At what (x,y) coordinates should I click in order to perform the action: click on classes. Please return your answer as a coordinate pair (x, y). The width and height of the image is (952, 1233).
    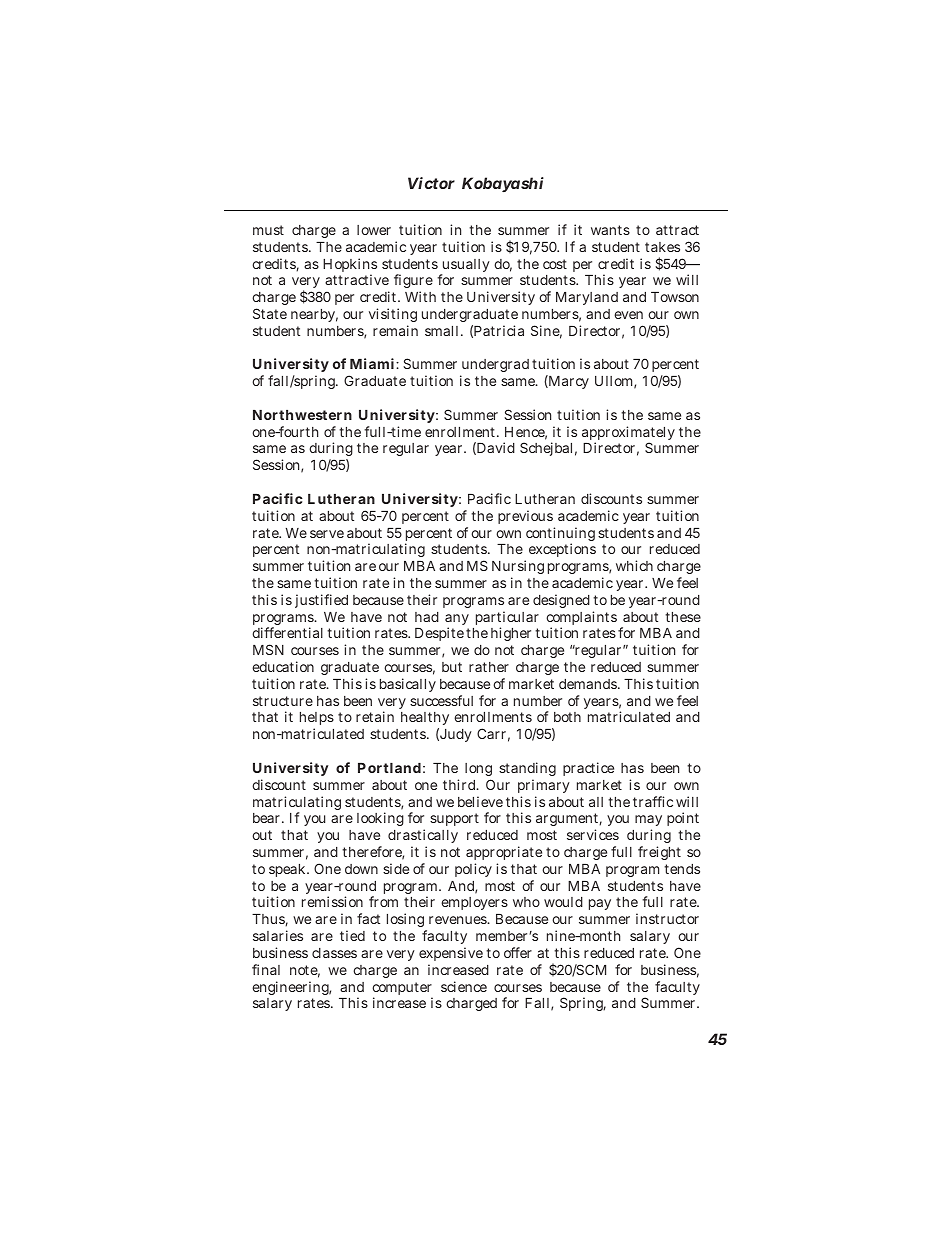
    Looking at the image, I should click on (334, 953).
